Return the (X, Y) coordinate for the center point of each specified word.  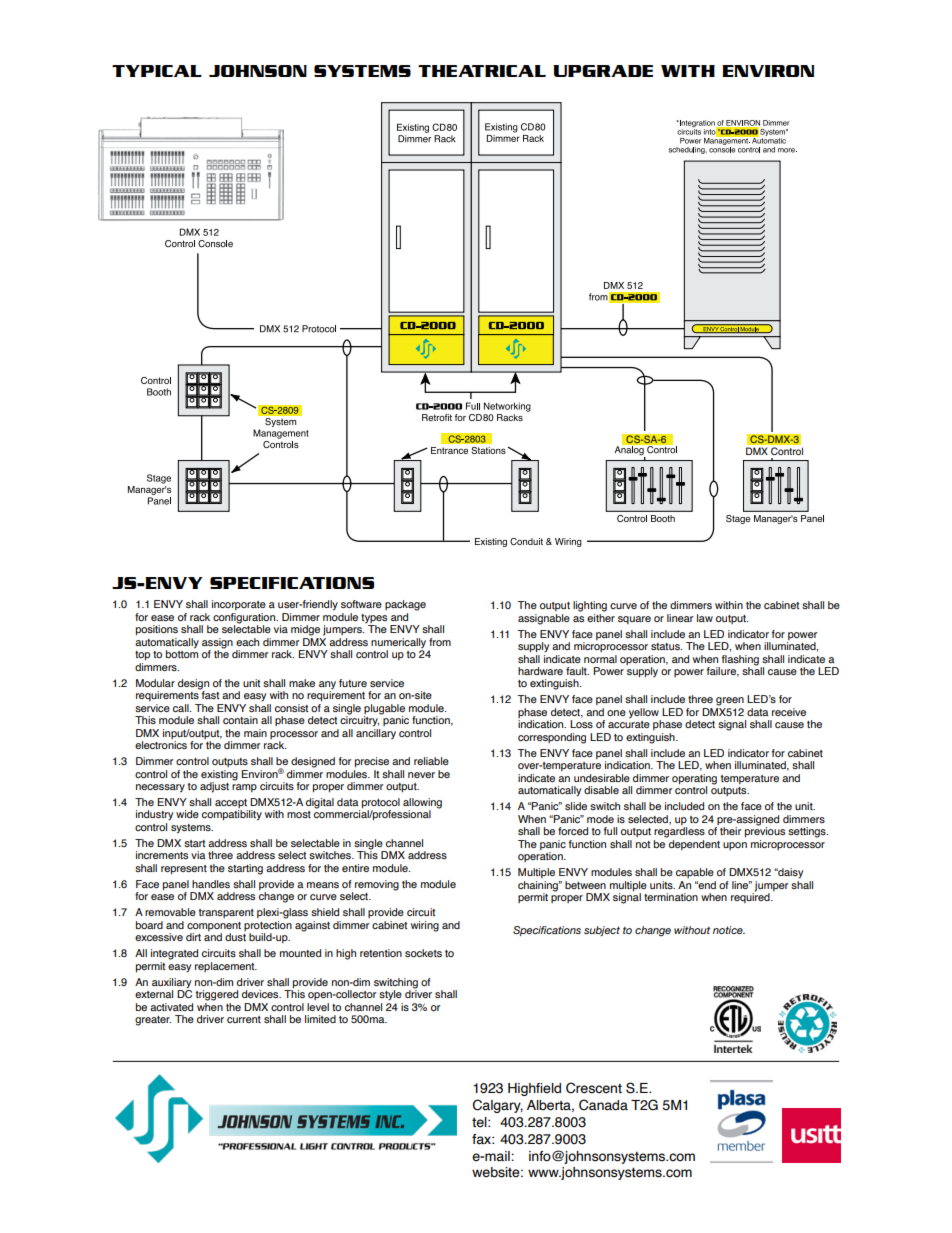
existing (219, 775)
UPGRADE (603, 71)
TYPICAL (157, 71)
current (244, 1019)
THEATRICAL (482, 71)
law (705, 618)
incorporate (239, 605)
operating (694, 780)
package (405, 605)
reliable (431, 761)
